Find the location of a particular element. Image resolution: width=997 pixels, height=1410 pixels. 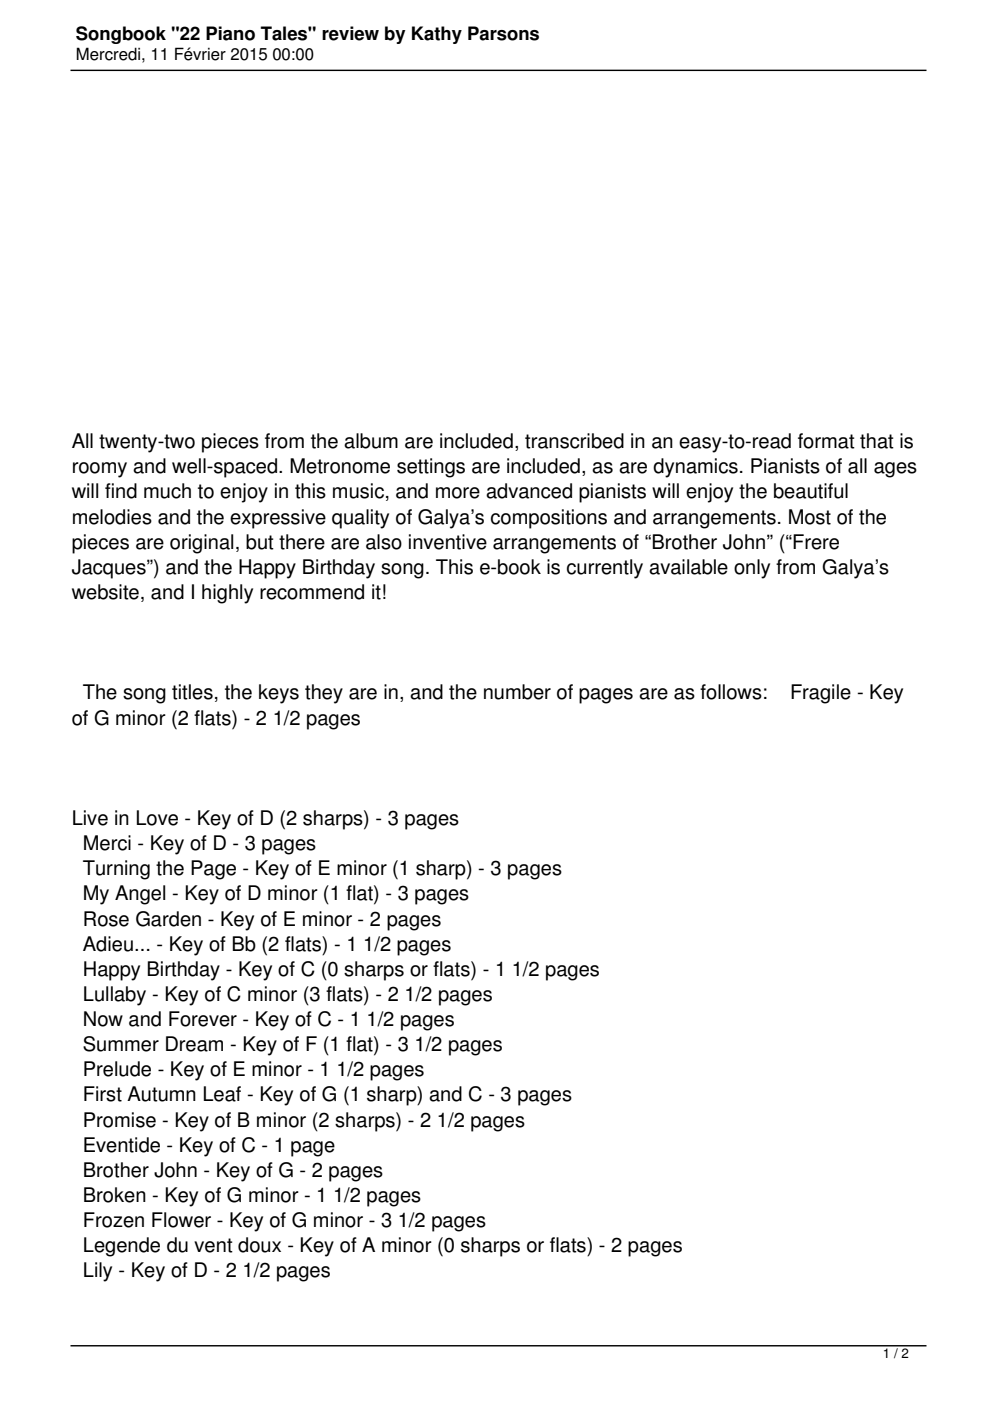

number is located at coordinates (517, 692).
